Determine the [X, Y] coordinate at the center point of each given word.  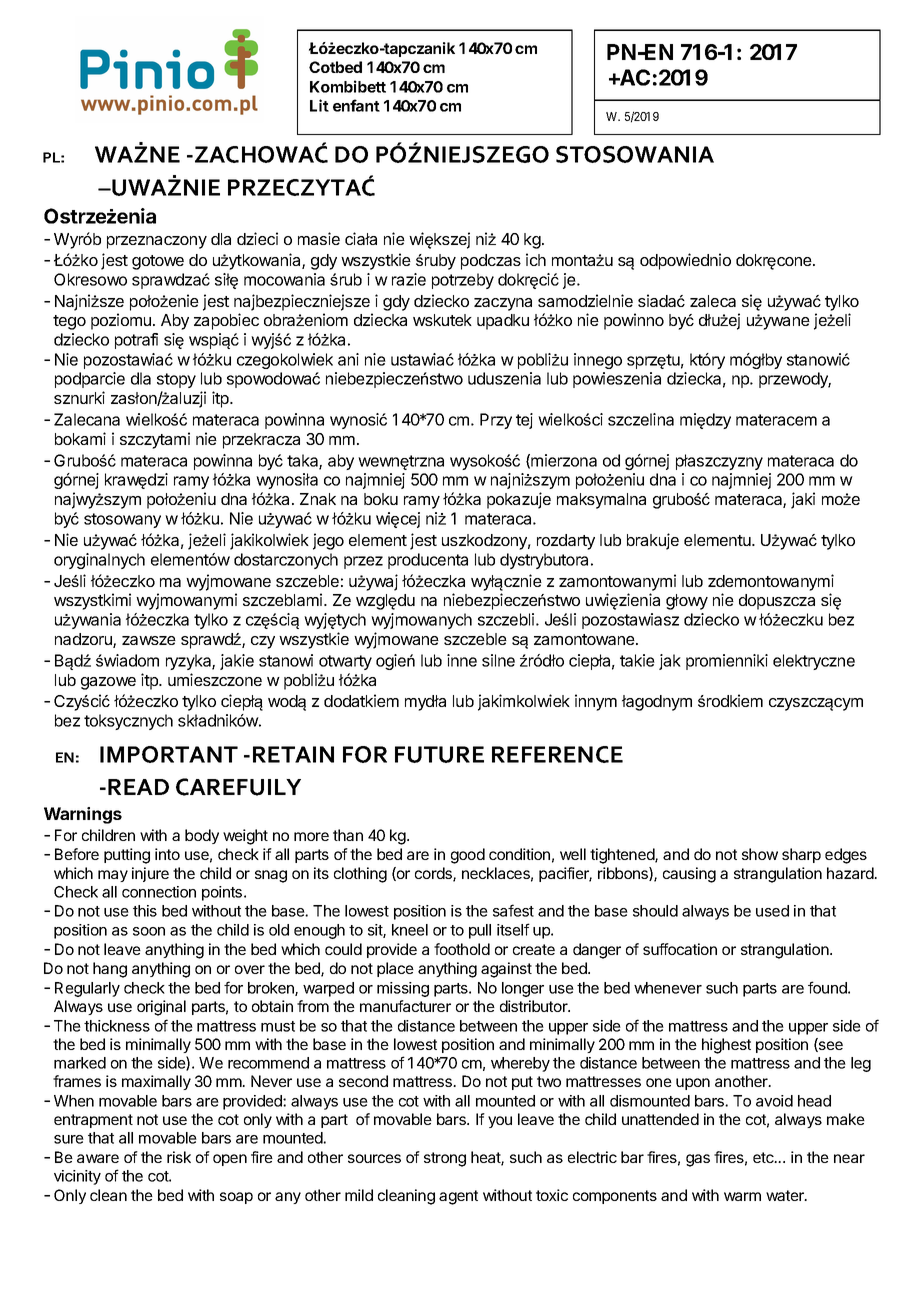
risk [179, 1157]
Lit [319, 105]
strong [445, 1159]
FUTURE [439, 754]
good [468, 856]
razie [409, 279]
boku [381, 499]
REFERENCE [557, 754]
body [202, 836]
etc [764, 1157]
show [760, 854]
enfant [356, 105]
